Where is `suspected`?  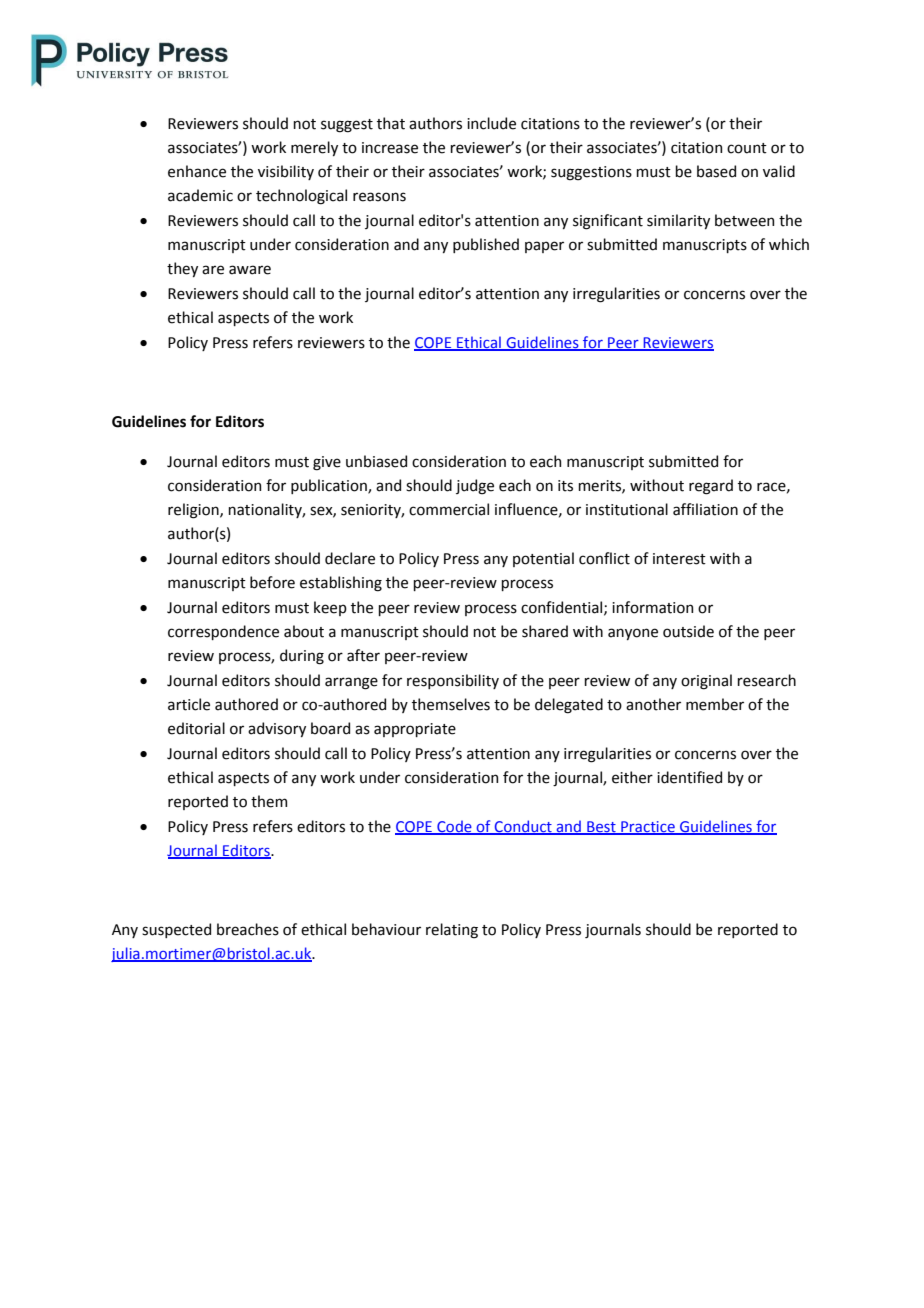
suspected is located at coordinates (176, 930).
